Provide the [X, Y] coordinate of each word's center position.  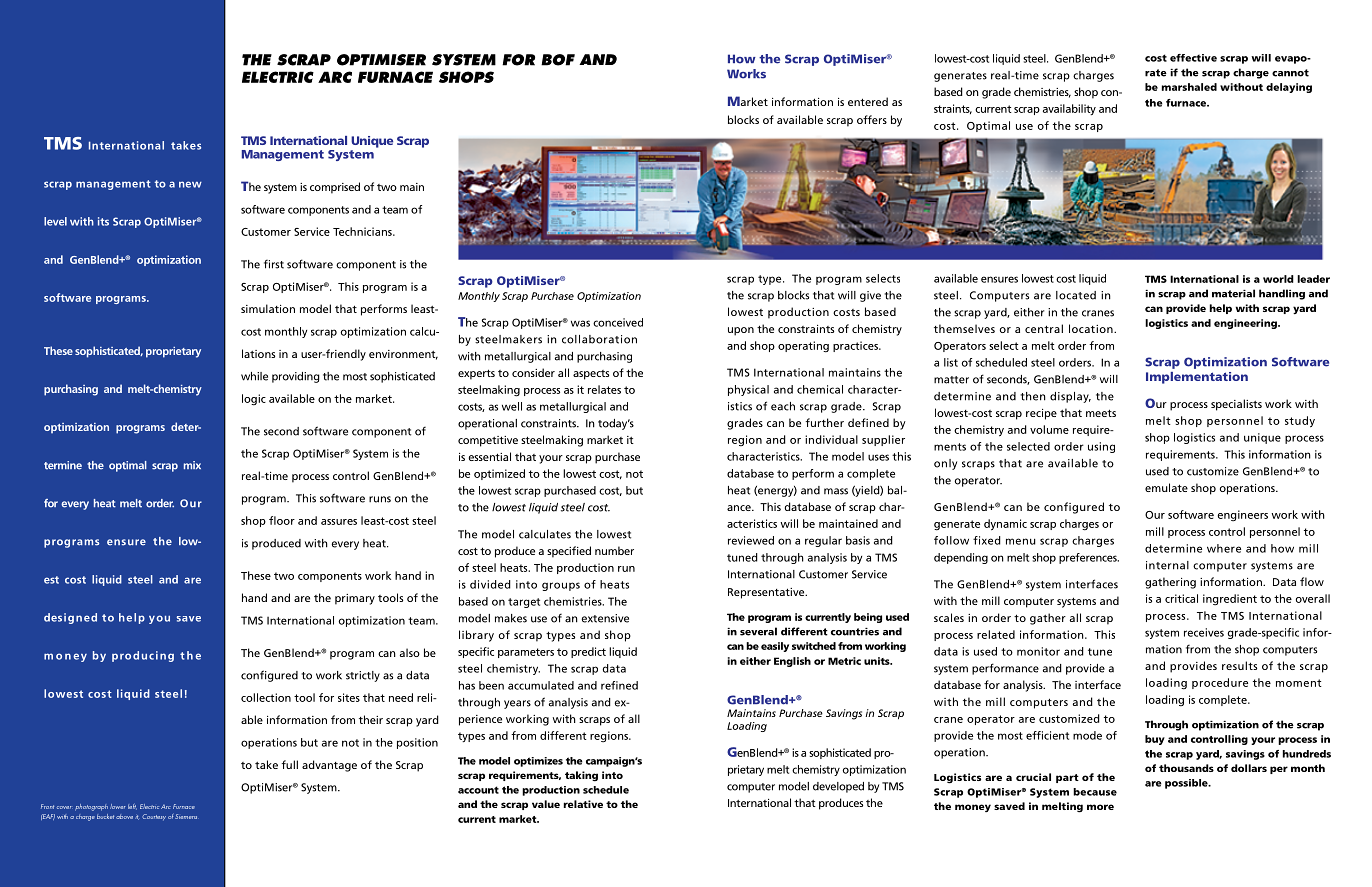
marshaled [1189, 87]
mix [192, 465]
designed [70, 618]
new [190, 184]
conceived [618, 322]
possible [1187, 784]
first [274, 264]
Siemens [186, 816]
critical [1181, 598]
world [1278, 279]
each [783, 406]
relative [583, 804]
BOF [558, 60]
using [1101, 447]
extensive [605, 618]
